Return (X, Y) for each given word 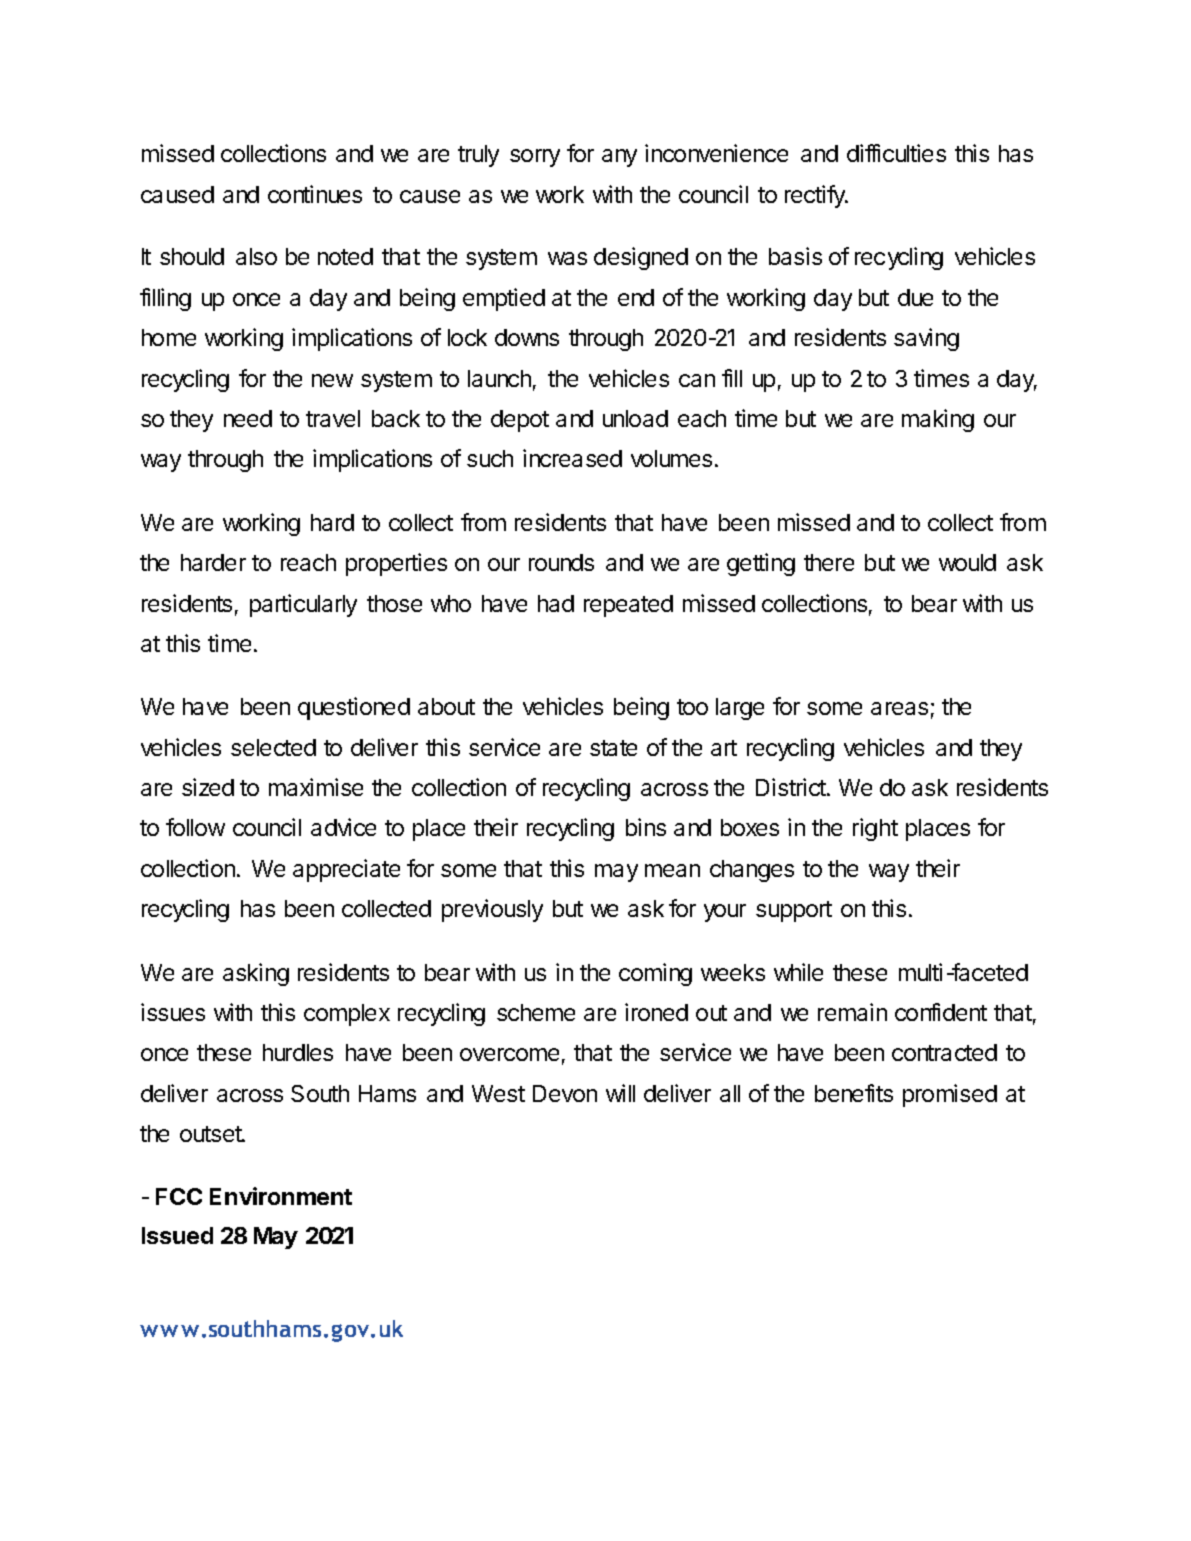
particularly (303, 605)
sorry (535, 158)
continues (315, 194)
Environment (281, 1196)
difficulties (896, 153)
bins (646, 827)
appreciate (346, 870)
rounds (561, 562)
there (829, 562)
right (875, 829)
